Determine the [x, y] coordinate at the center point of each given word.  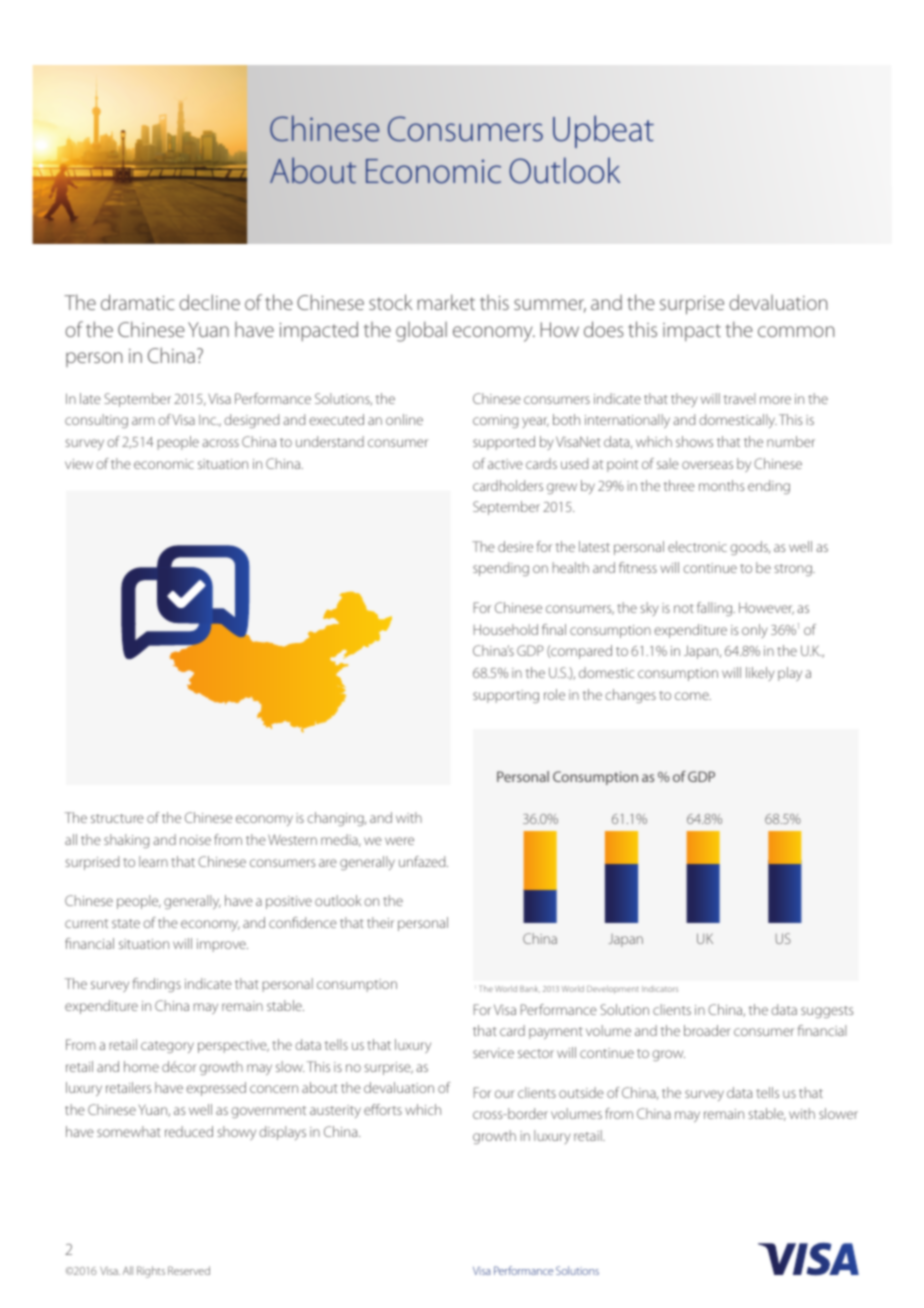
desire [515, 546]
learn [153, 861]
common [796, 331]
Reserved [189, 1270]
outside [581, 1092]
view [79, 464]
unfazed [423, 861]
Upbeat [603, 131]
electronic [697, 546]
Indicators [660, 988]
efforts [383, 1109]
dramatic [137, 302]
